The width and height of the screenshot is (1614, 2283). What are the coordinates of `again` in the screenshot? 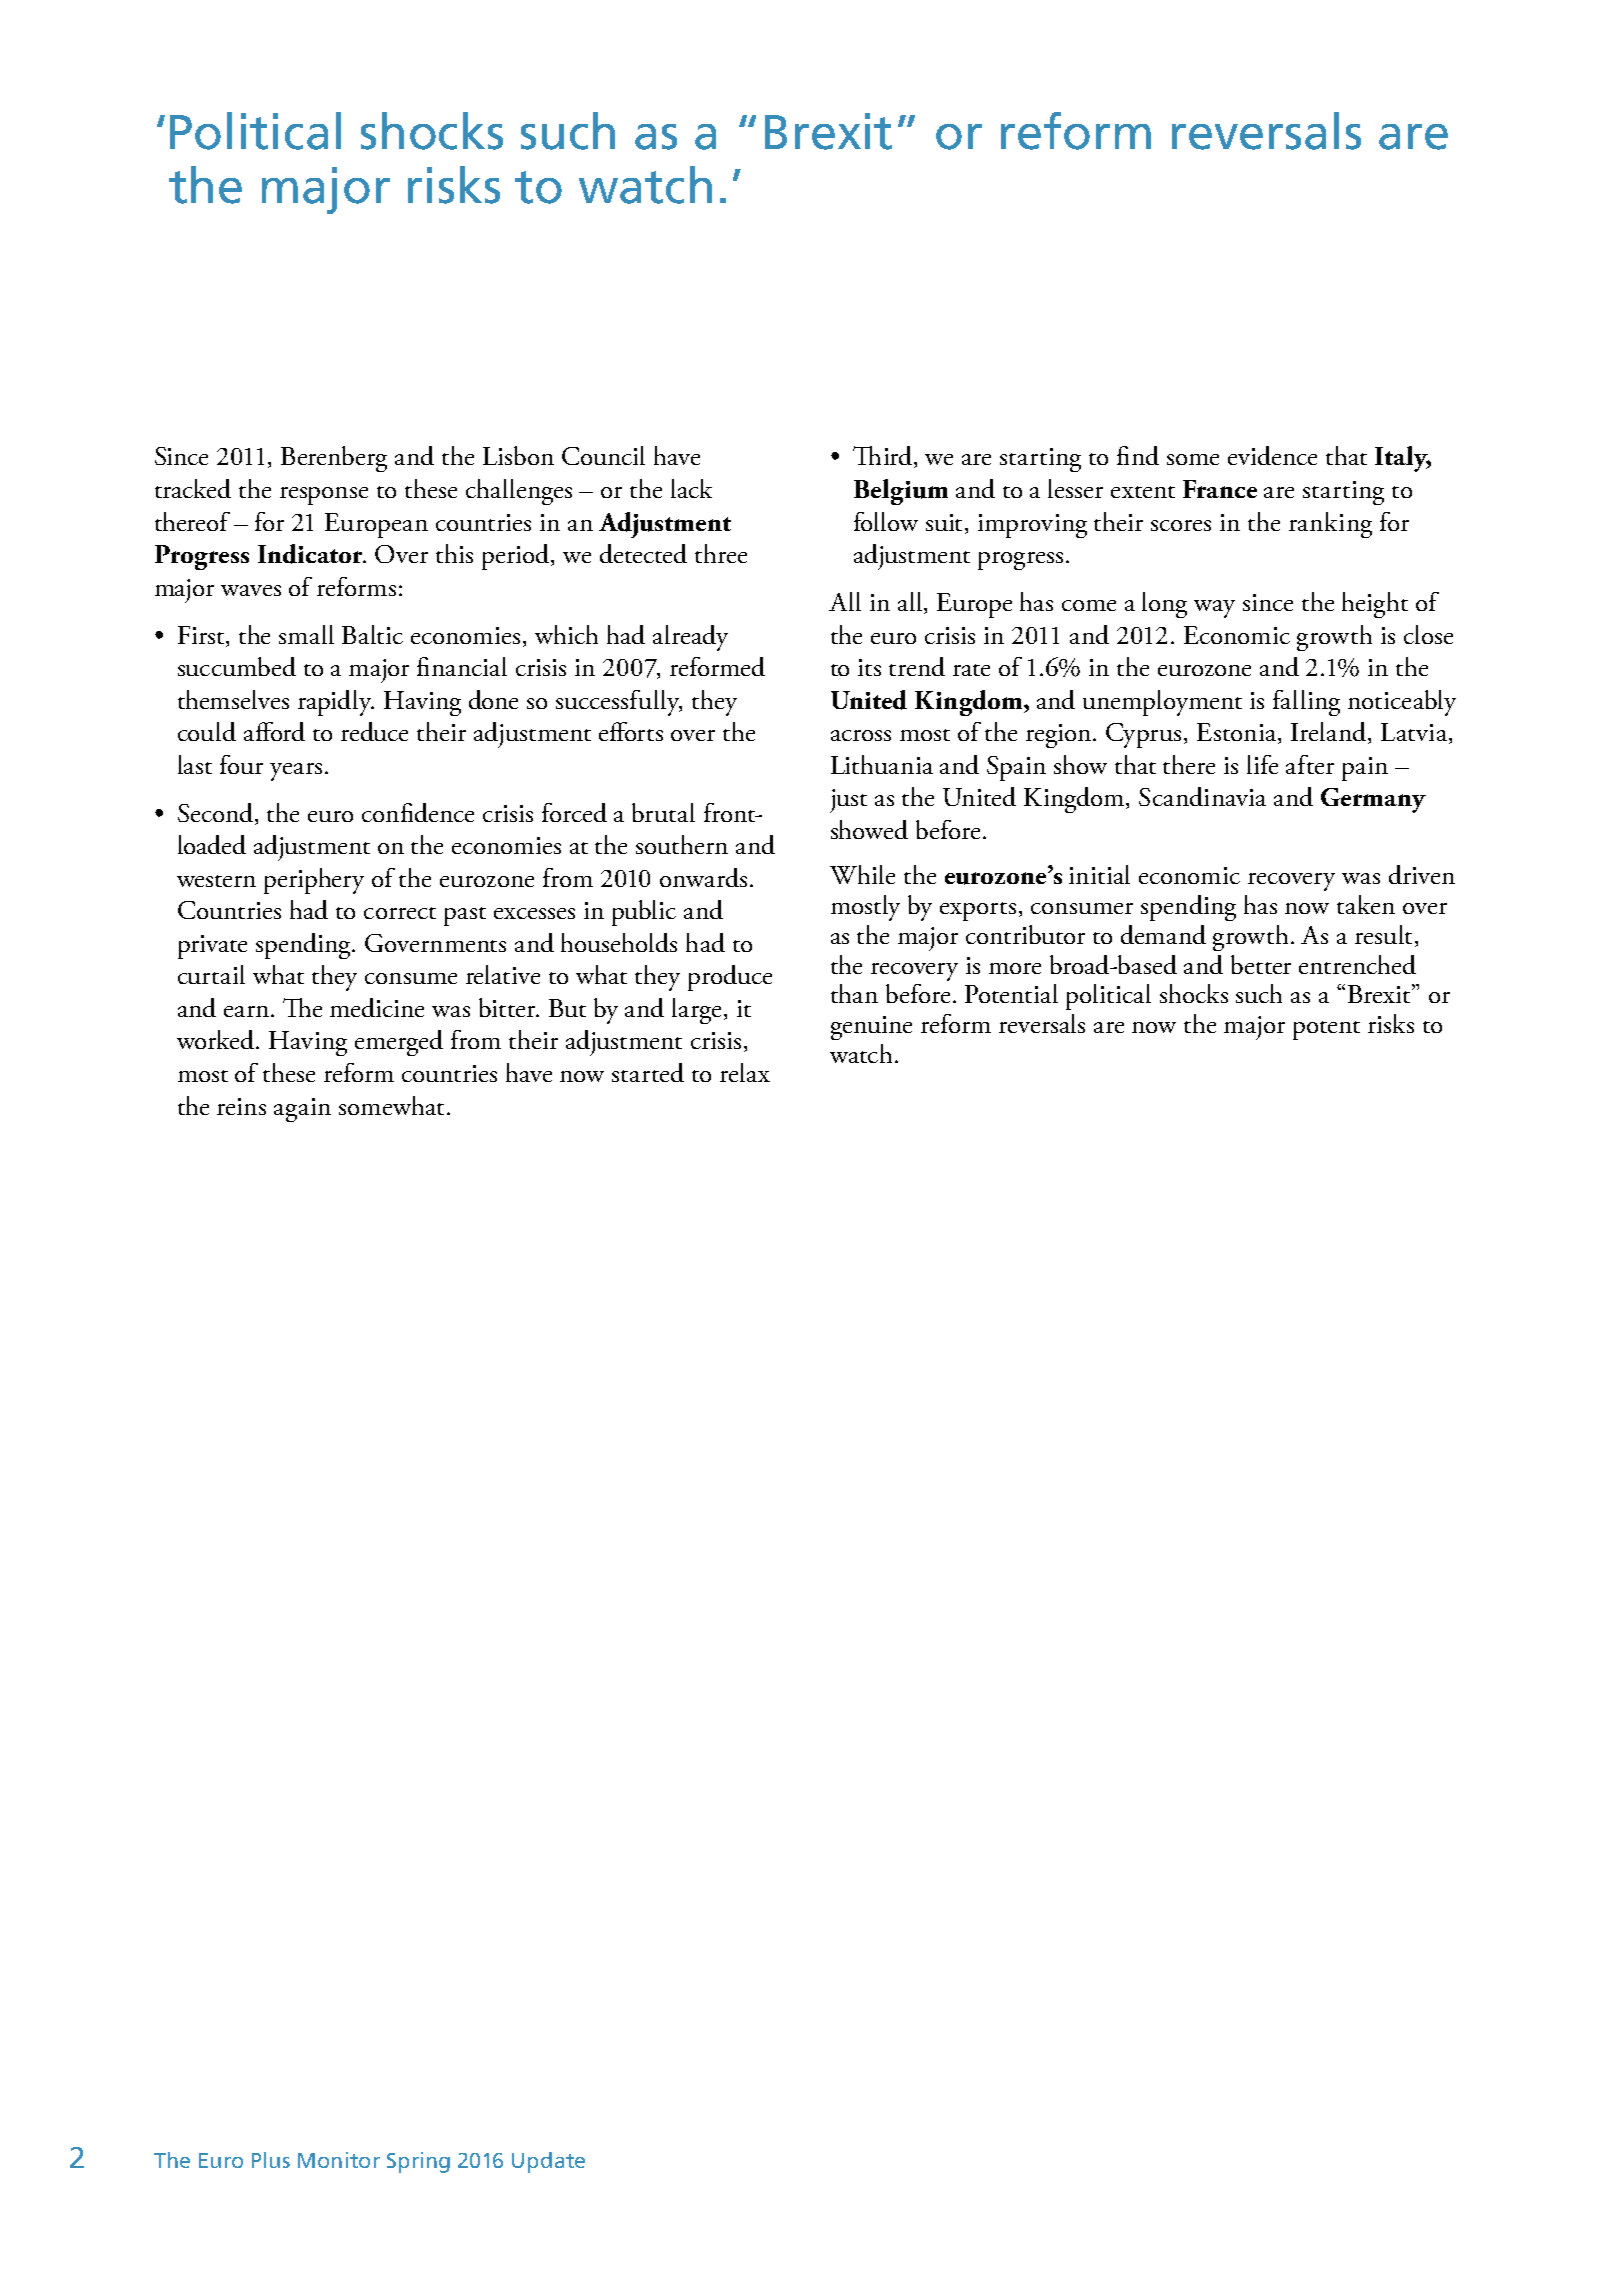 It's located at (302, 1110).
